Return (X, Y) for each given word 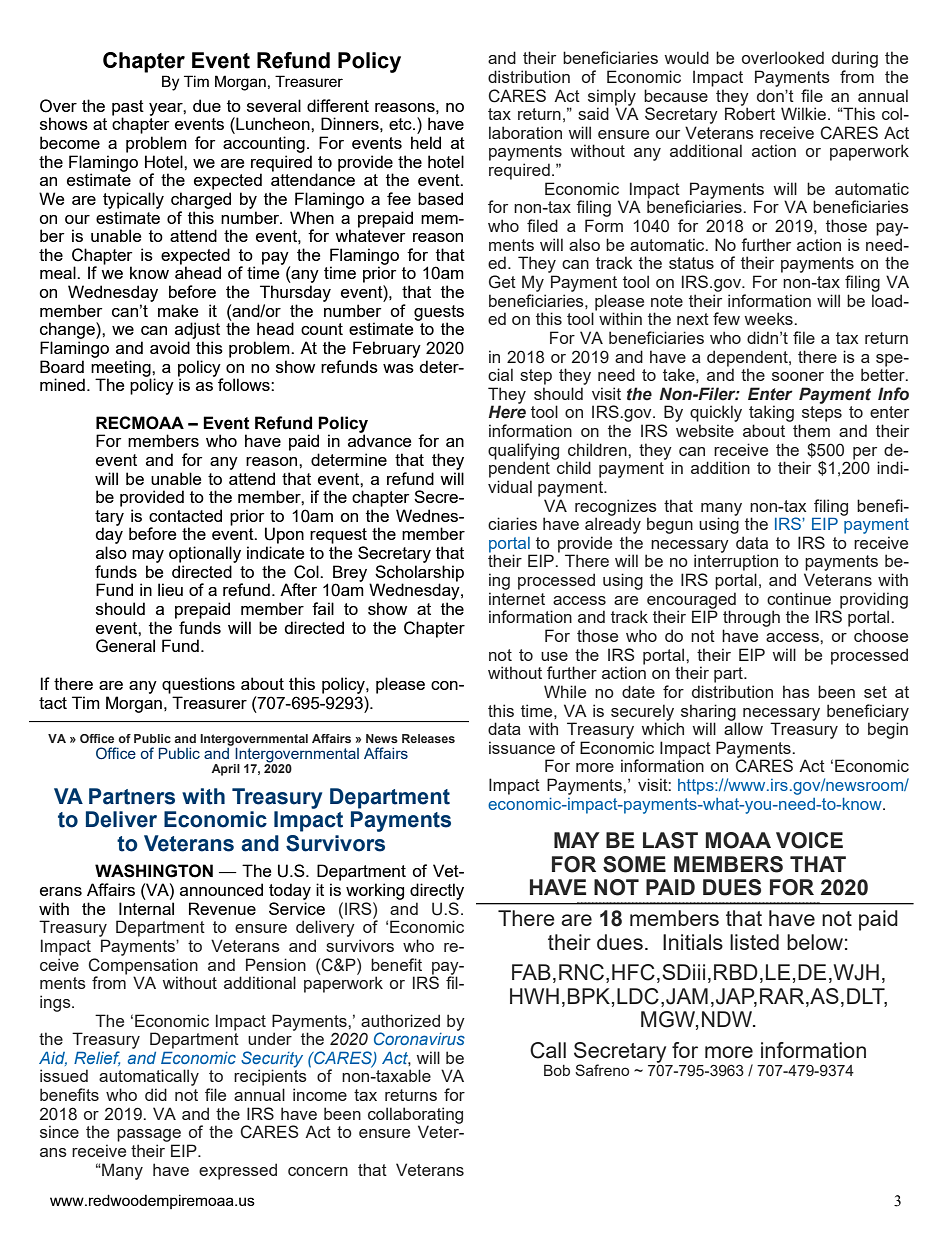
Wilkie (805, 113)
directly (437, 891)
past (128, 109)
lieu (170, 589)
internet (517, 598)
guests (439, 314)
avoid (170, 347)
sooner (798, 376)
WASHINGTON (154, 871)
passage (149, 1135)
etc (401, 124)
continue (799, 598)
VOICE (809, 840)
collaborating (415, 1116)
